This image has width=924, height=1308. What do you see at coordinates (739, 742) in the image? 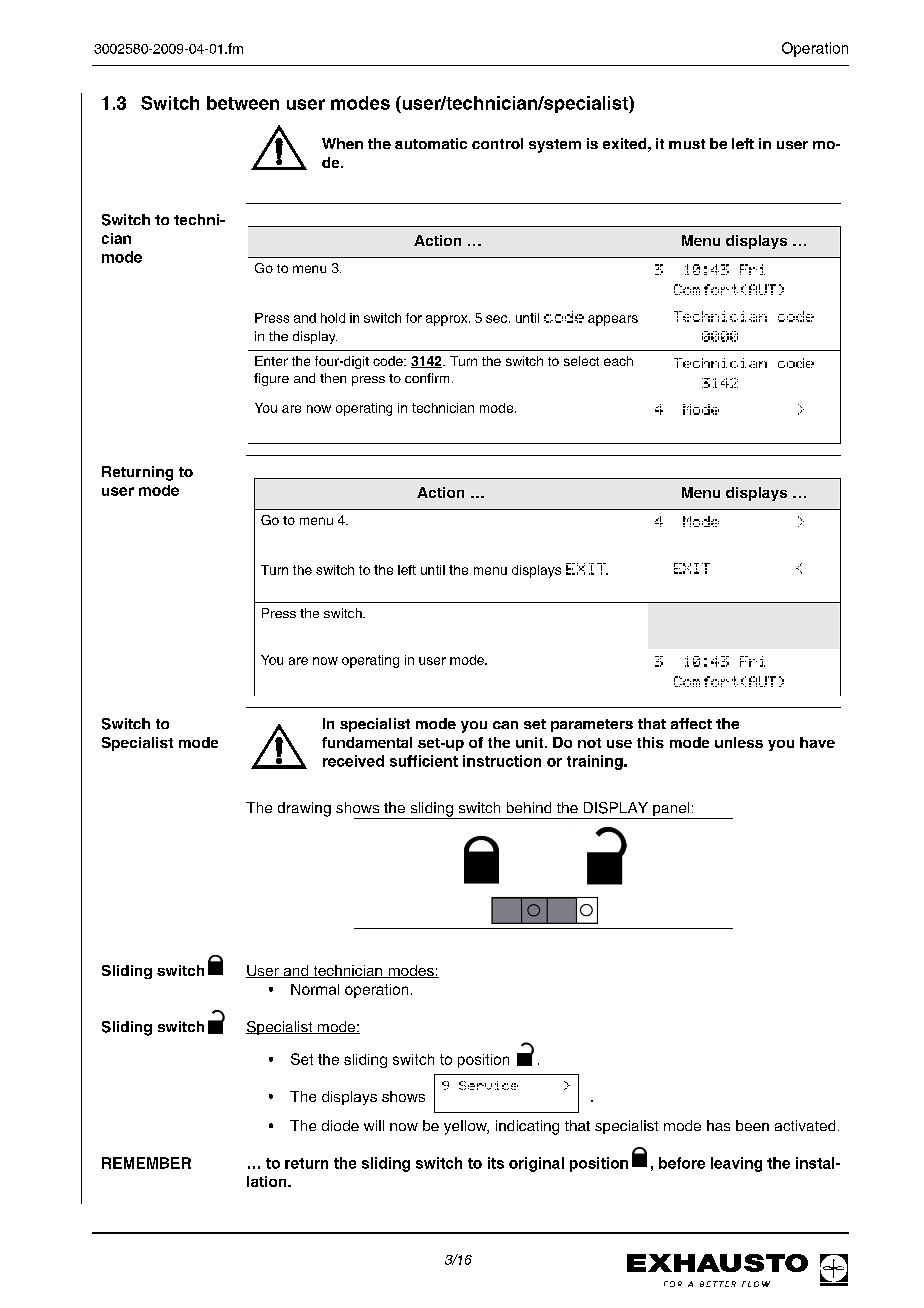
I see `unless` at bounding box center [739, 742].
